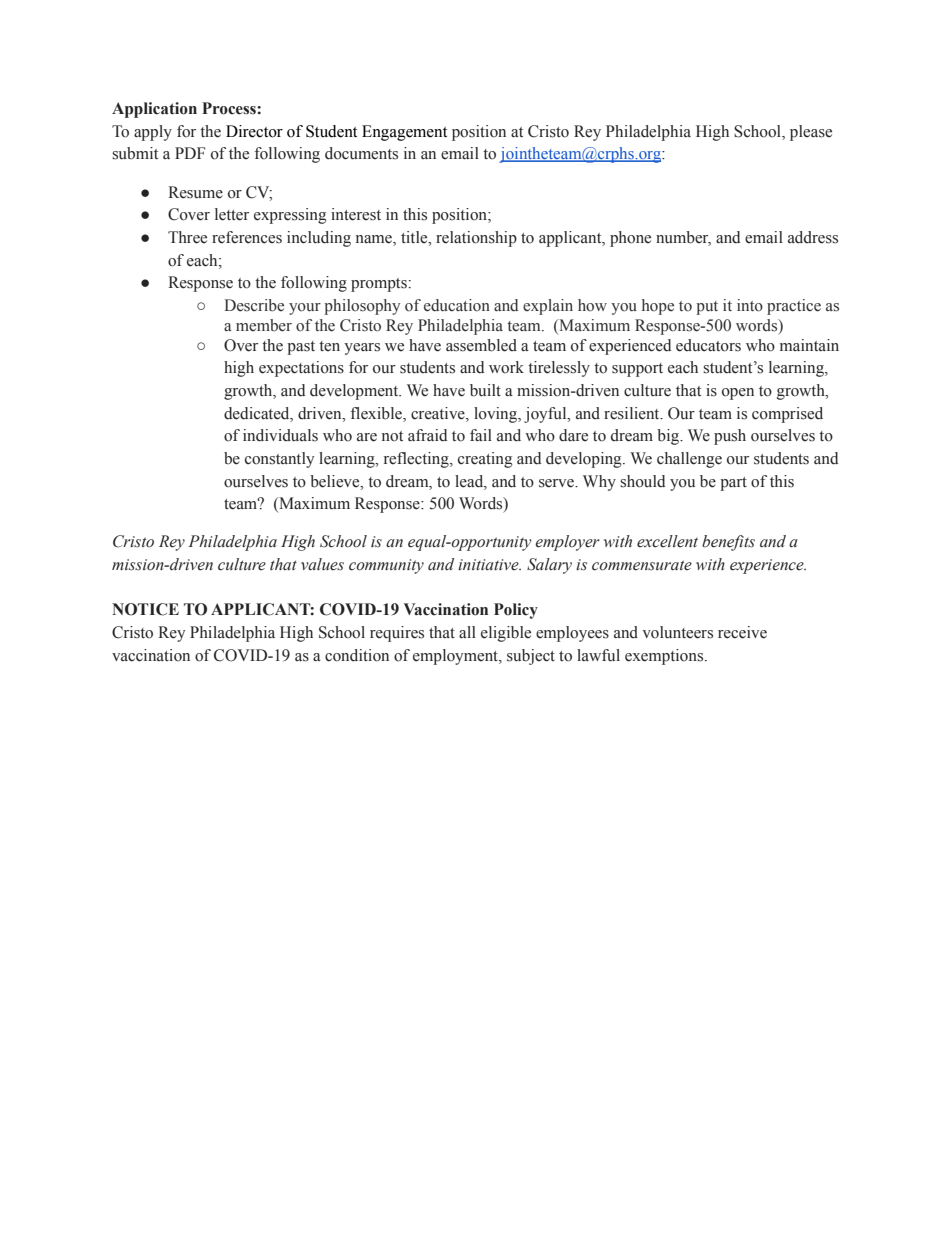 Image resolution: width=952 pixels, height=1233 pixels. Describe the element at coordinates (476, 239) in the screenshot. I see `relationship` at that location.
